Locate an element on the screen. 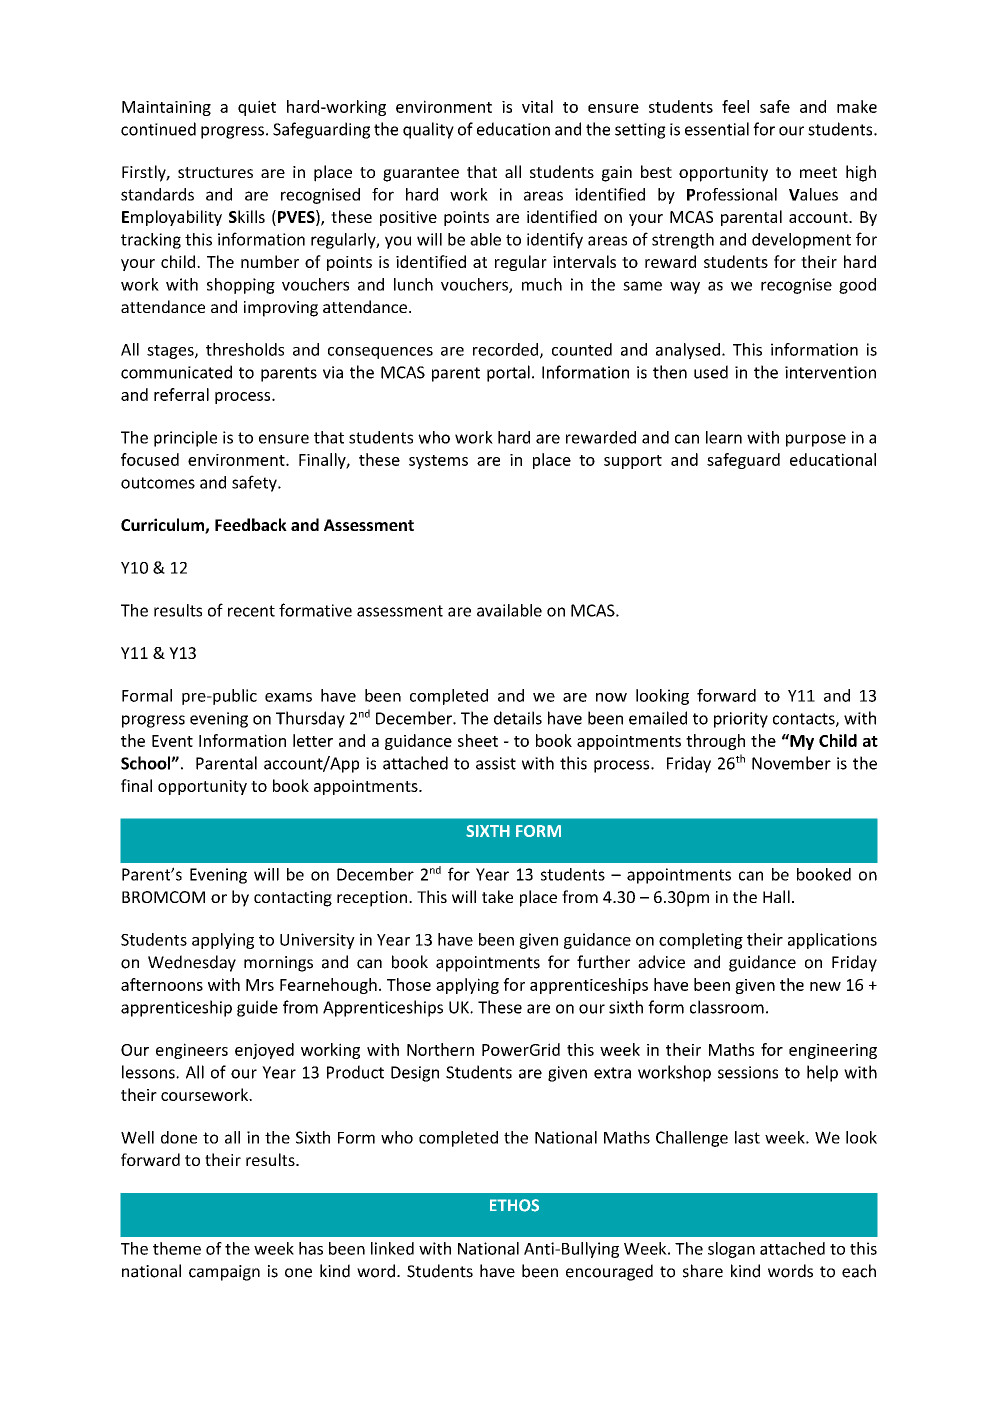 This screenshot has width=998, height=1412. details is located at coordinates (518, 718).
